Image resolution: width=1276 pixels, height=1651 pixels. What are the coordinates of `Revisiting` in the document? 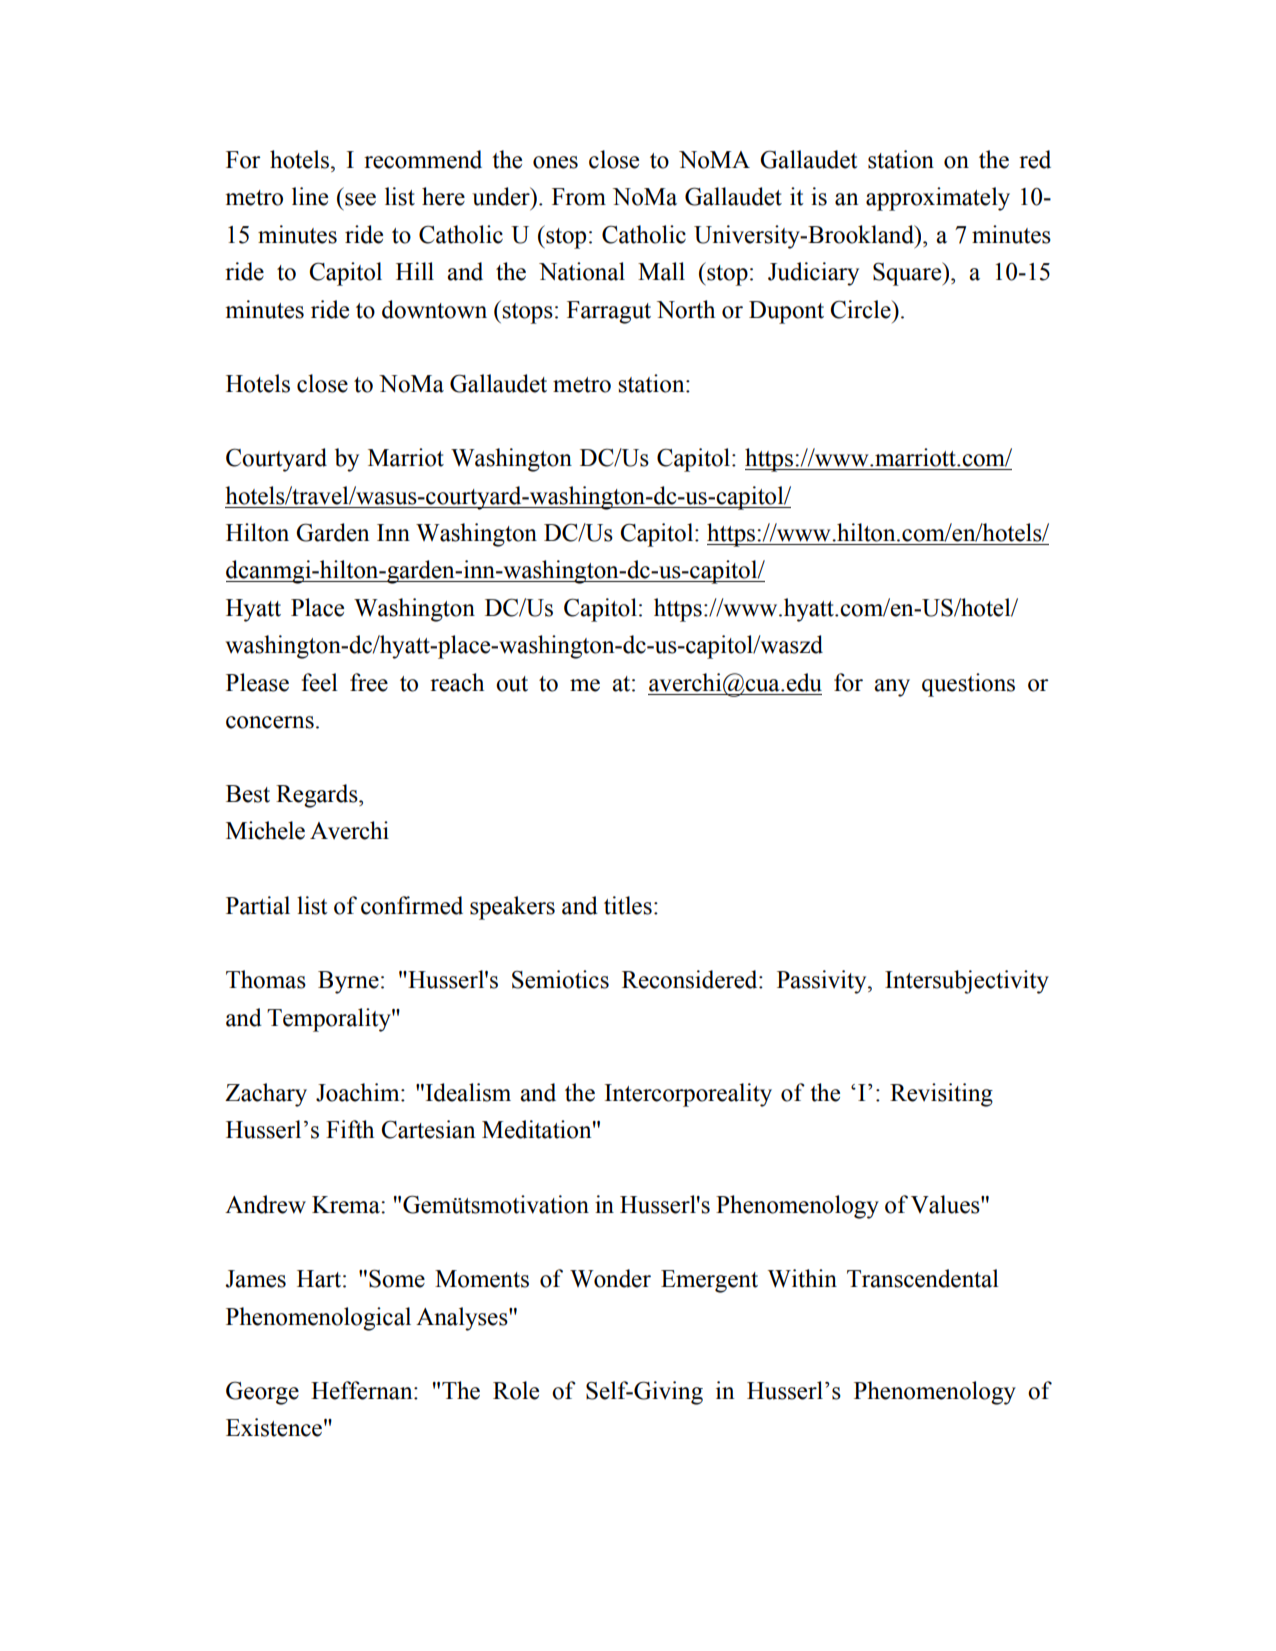 It's located at (941, 1095).
